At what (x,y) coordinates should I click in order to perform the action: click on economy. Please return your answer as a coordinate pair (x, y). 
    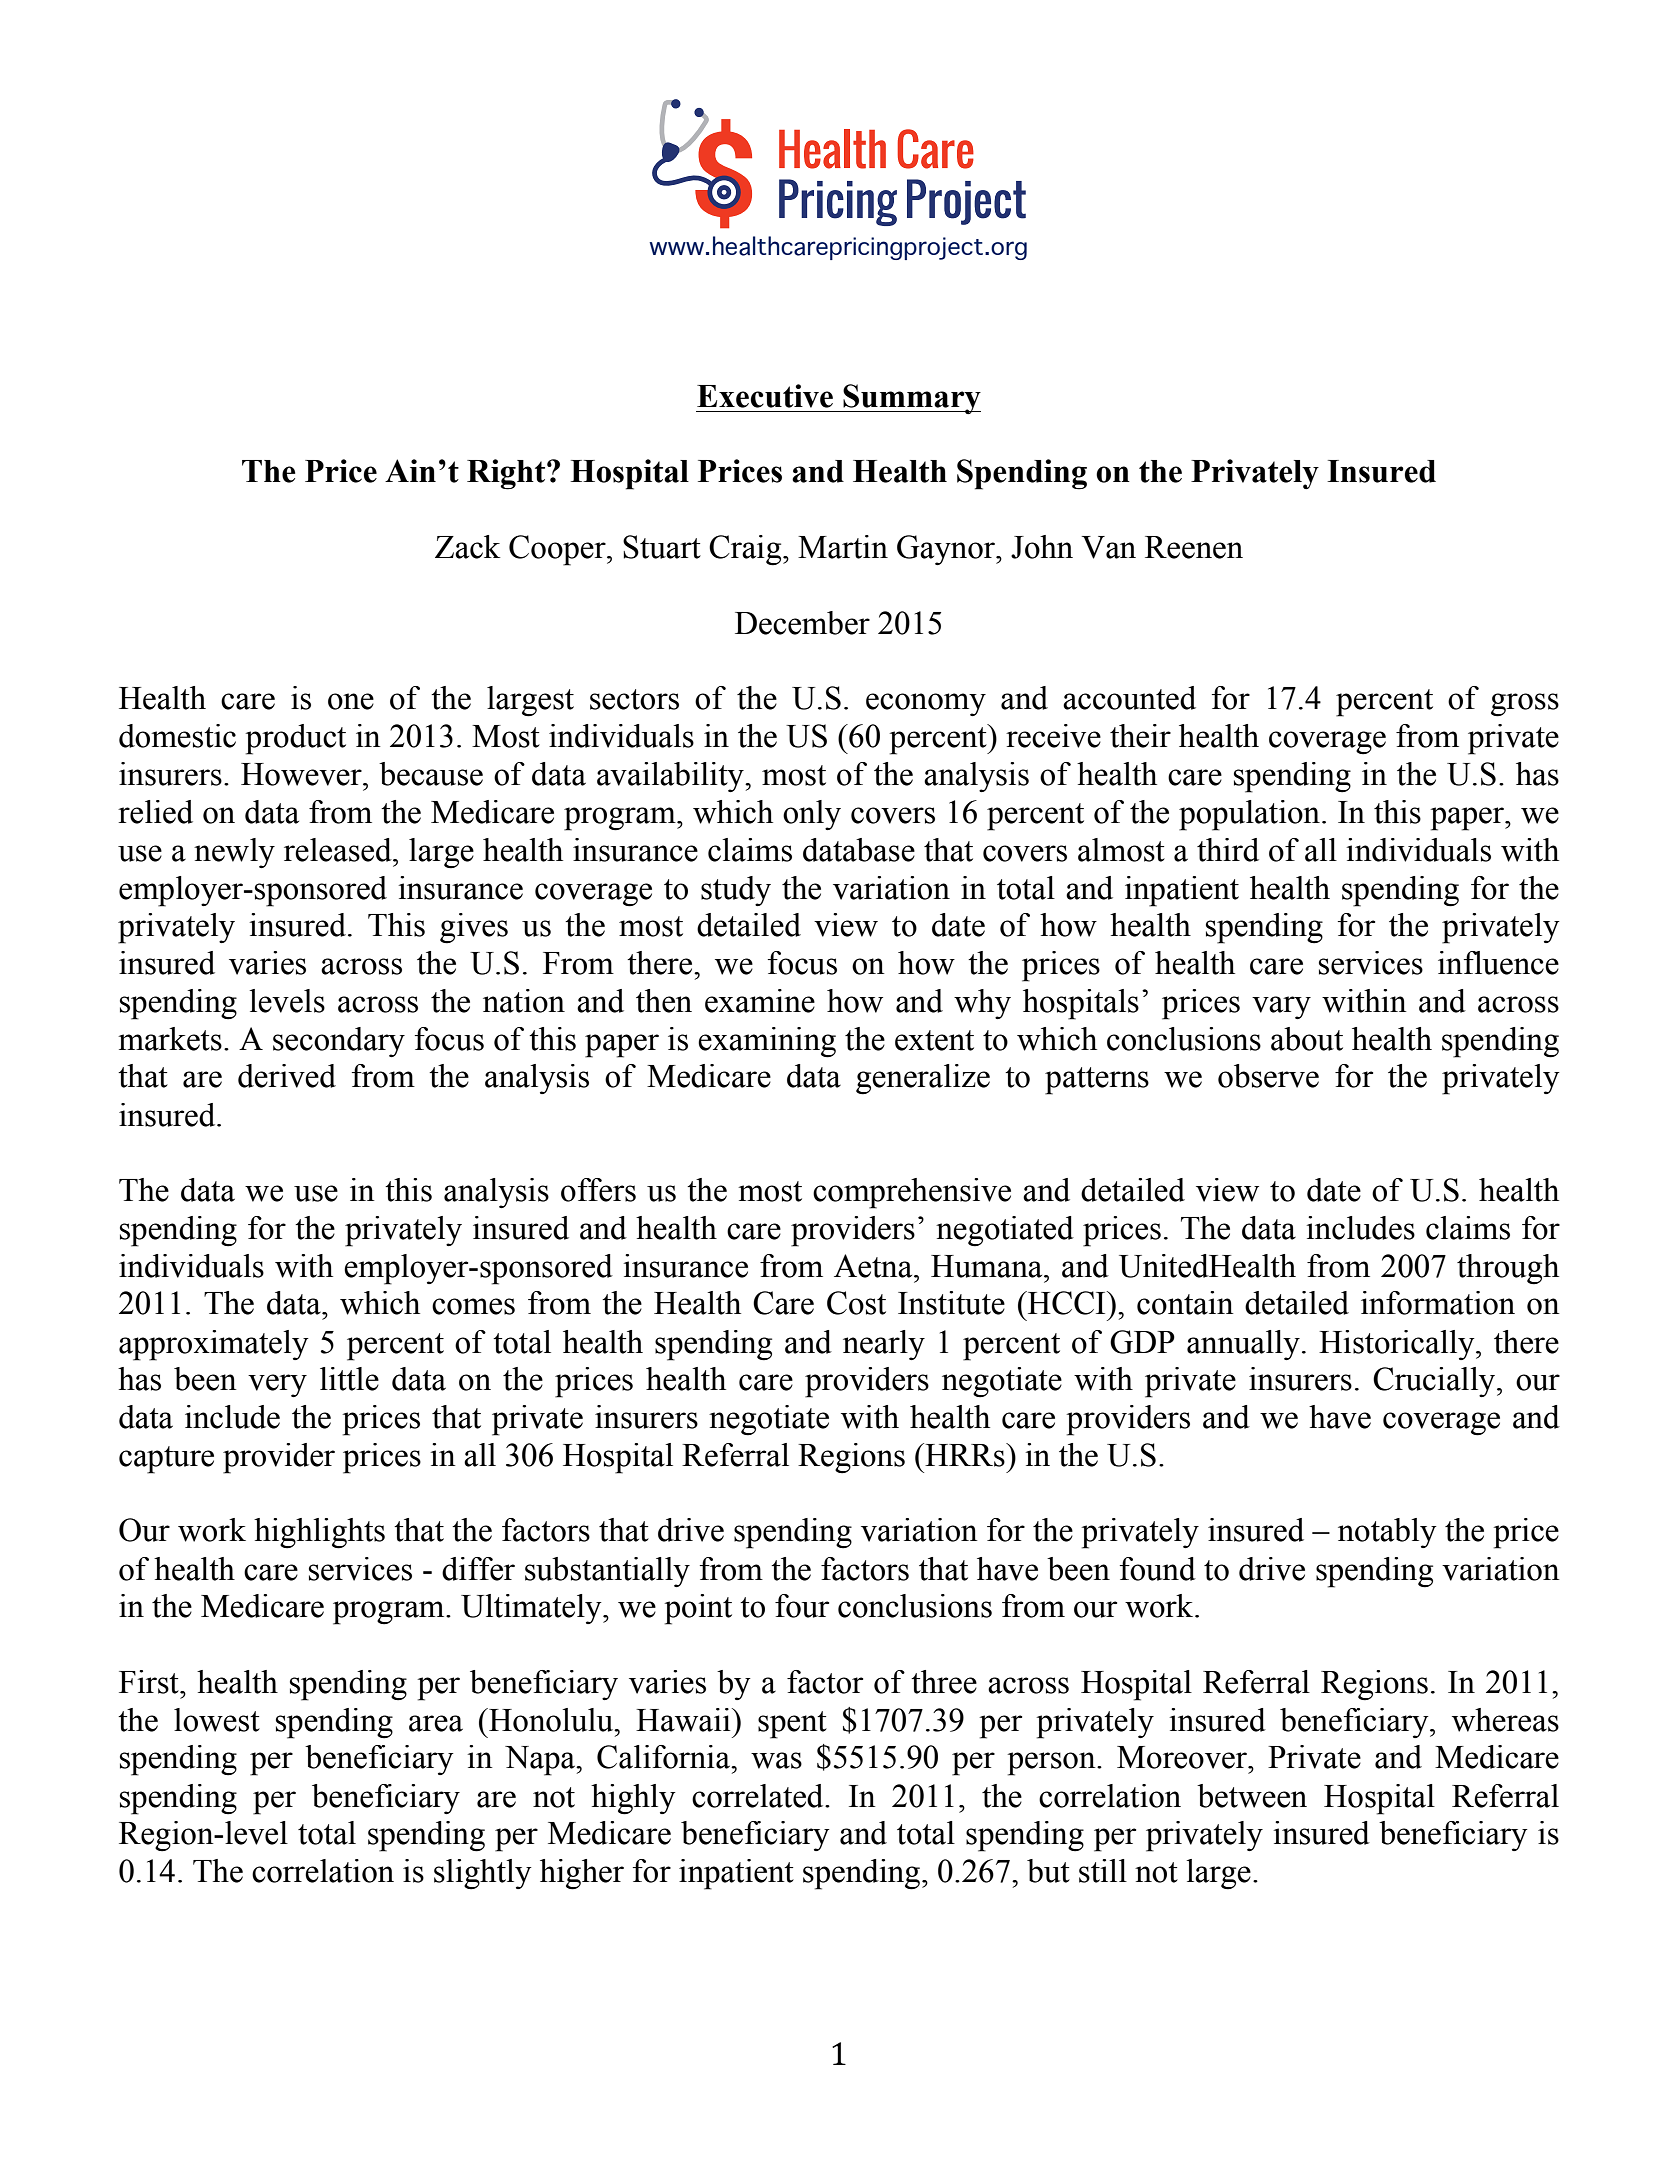
    Looking at the image, I should click on (926, 704).
